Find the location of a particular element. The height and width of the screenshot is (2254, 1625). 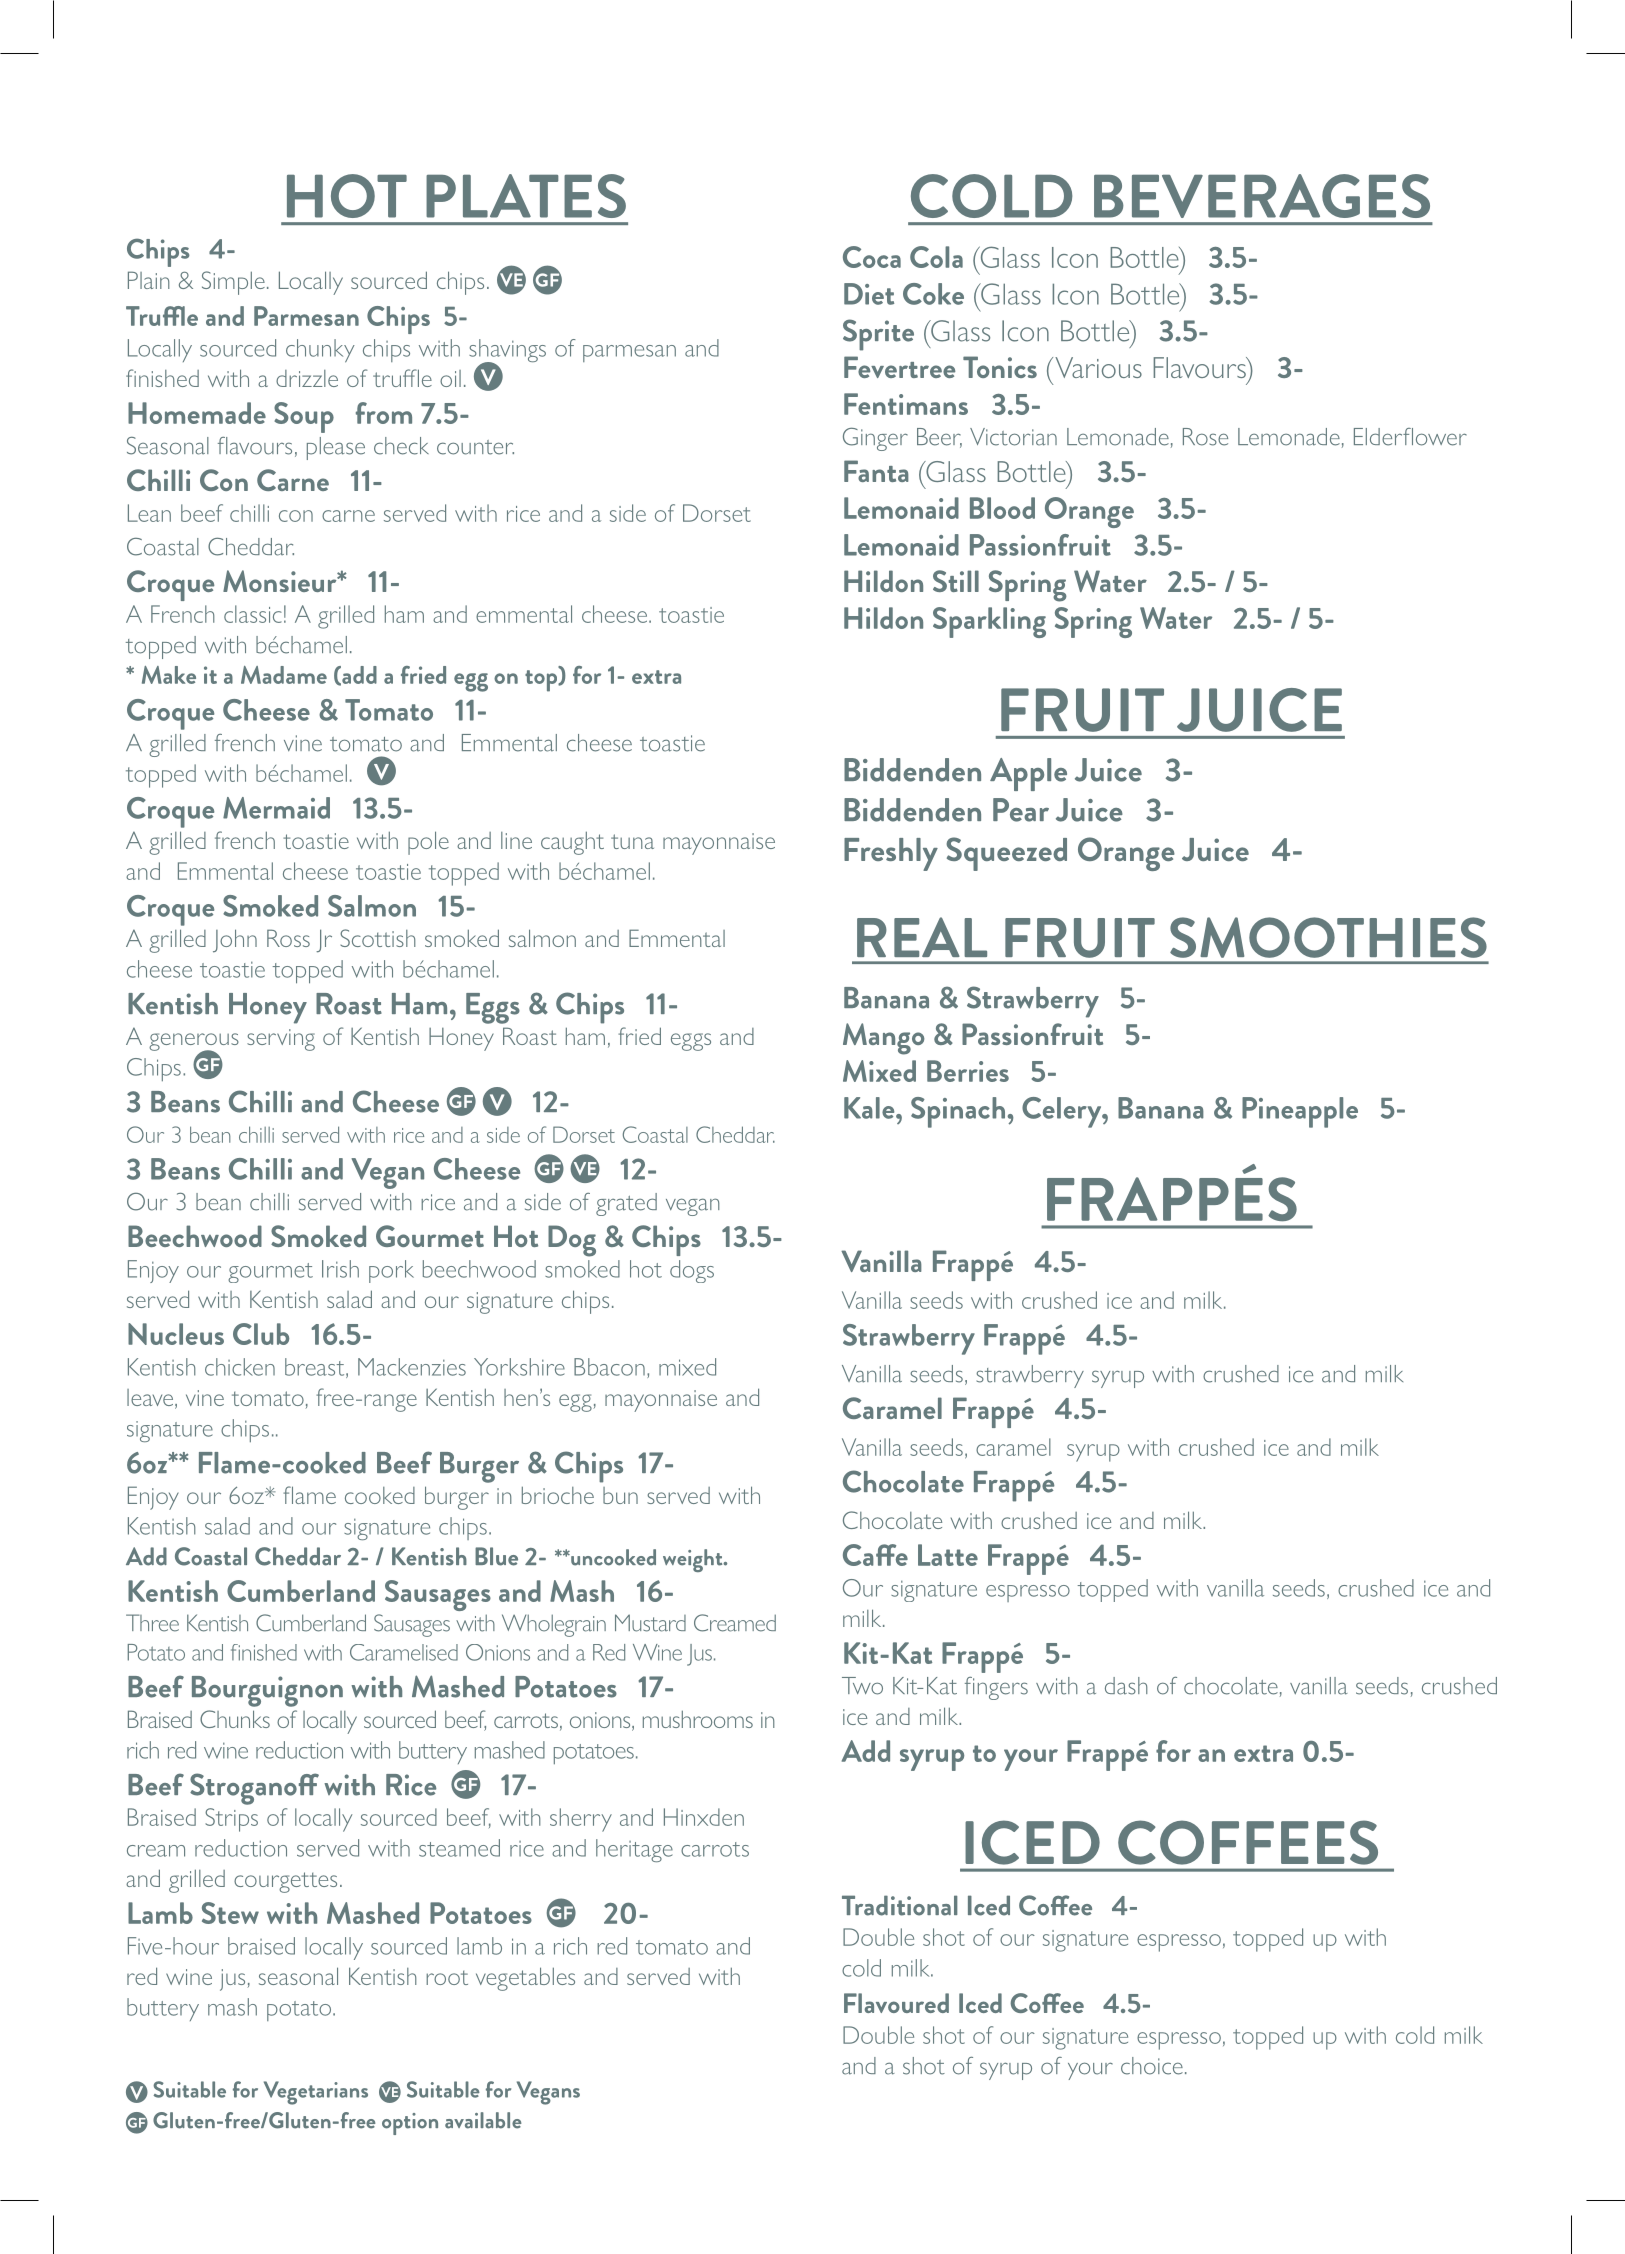

Coca is located at coordinates (872, 257).
